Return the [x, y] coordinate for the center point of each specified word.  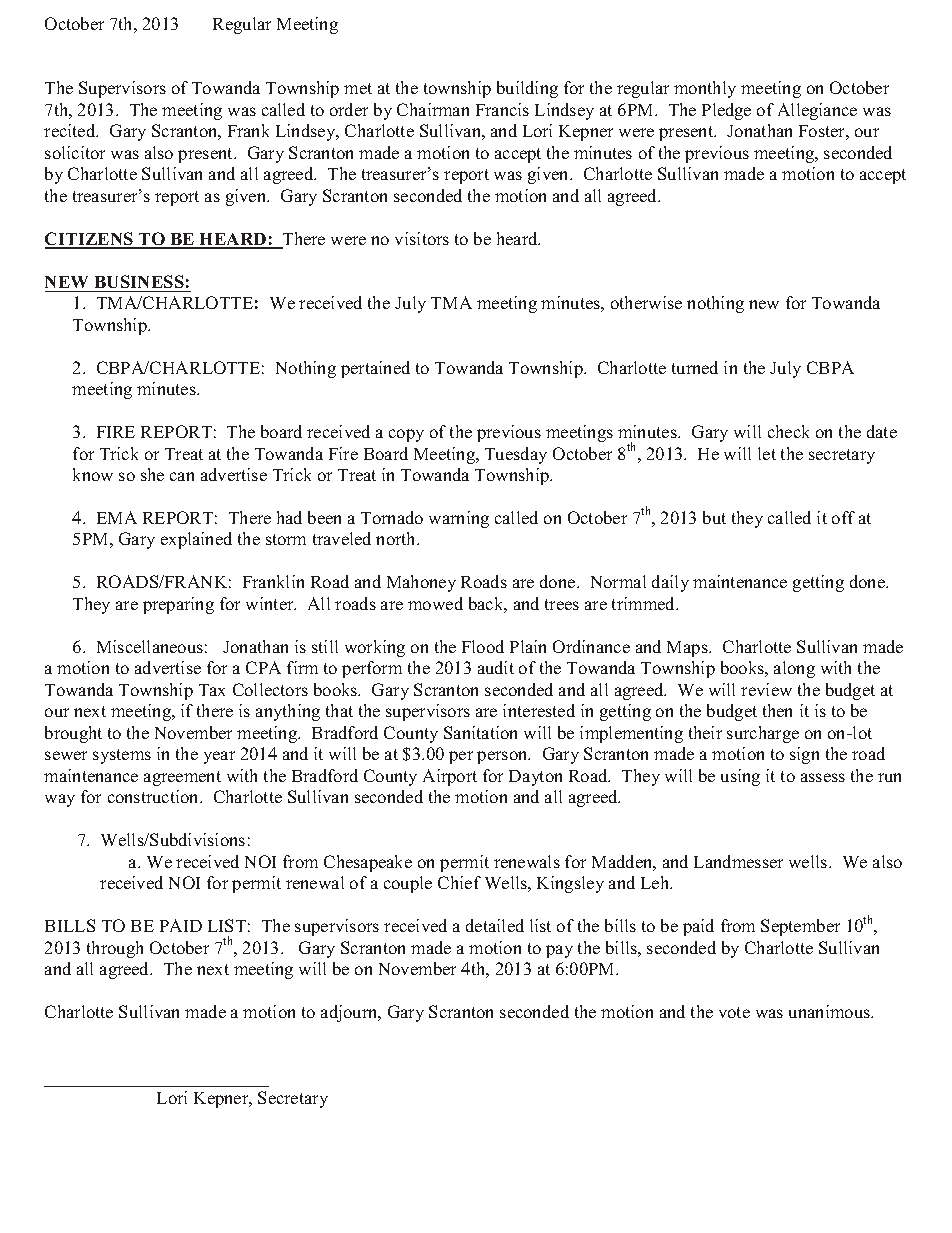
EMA [117, 517]
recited [71, 130]
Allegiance [817, 111]
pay [559, 951]
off [843, 517]
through [115, 949]
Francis [502, 109]
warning [459, 519]
